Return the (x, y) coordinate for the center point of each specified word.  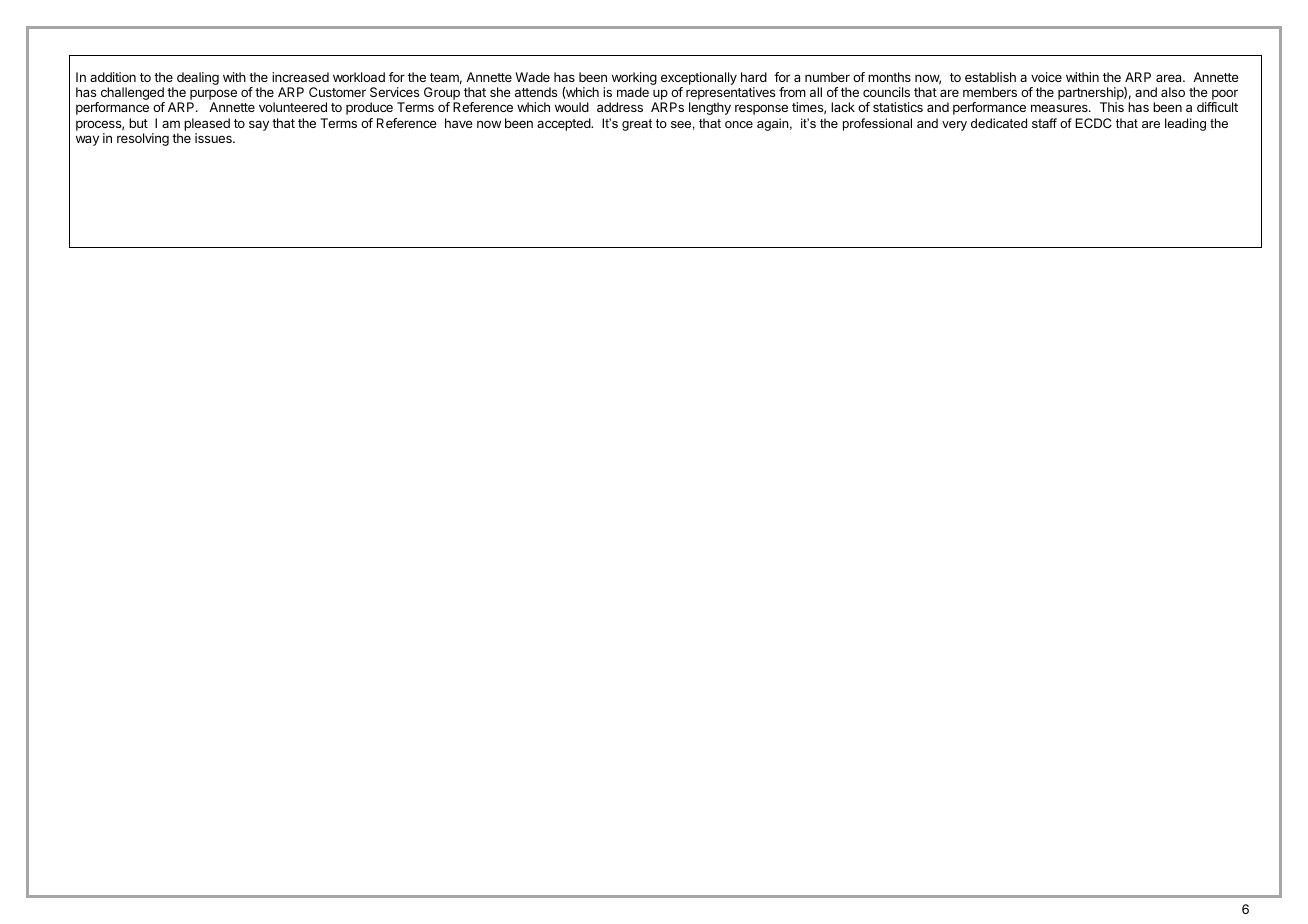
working (634, 80)
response (761, 109)
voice (1046, 77)
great (637, 125)
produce (369, 108)
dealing (198, 78)
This (1112, 107)
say (259, 125)
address (620, 107)
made (633, 92)
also (1173, 92)
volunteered (293, 107)
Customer (337, 92)
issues (214, 138)
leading (1185, 124)
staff (1044, 123)
